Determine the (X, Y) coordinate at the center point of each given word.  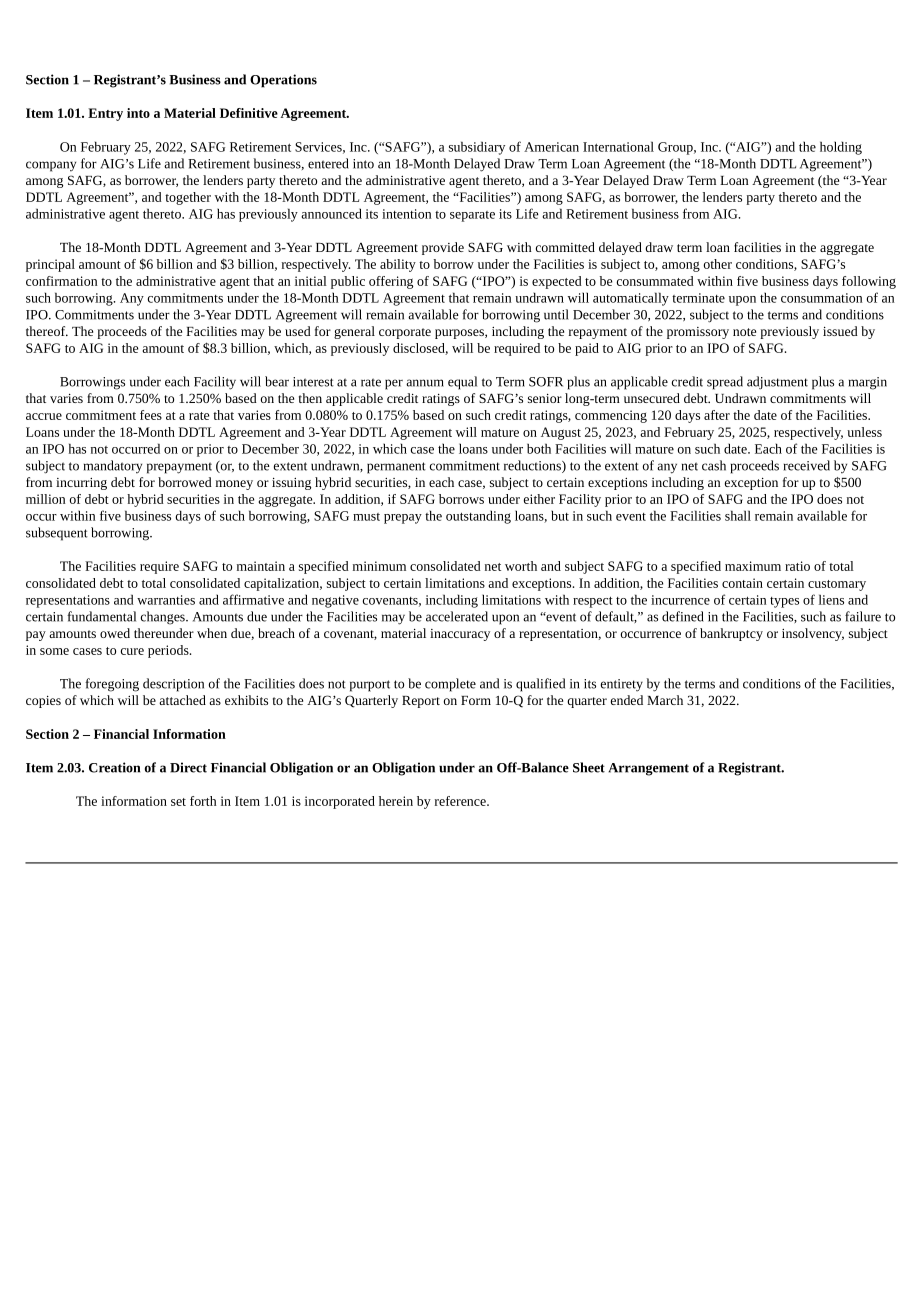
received (807, 465)
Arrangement (648, 769)
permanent (396, 468)
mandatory (113, 467)
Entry (105, 114)
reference (461, 801)
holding (841, 148)
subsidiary (477, 148)
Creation (114, 767)
